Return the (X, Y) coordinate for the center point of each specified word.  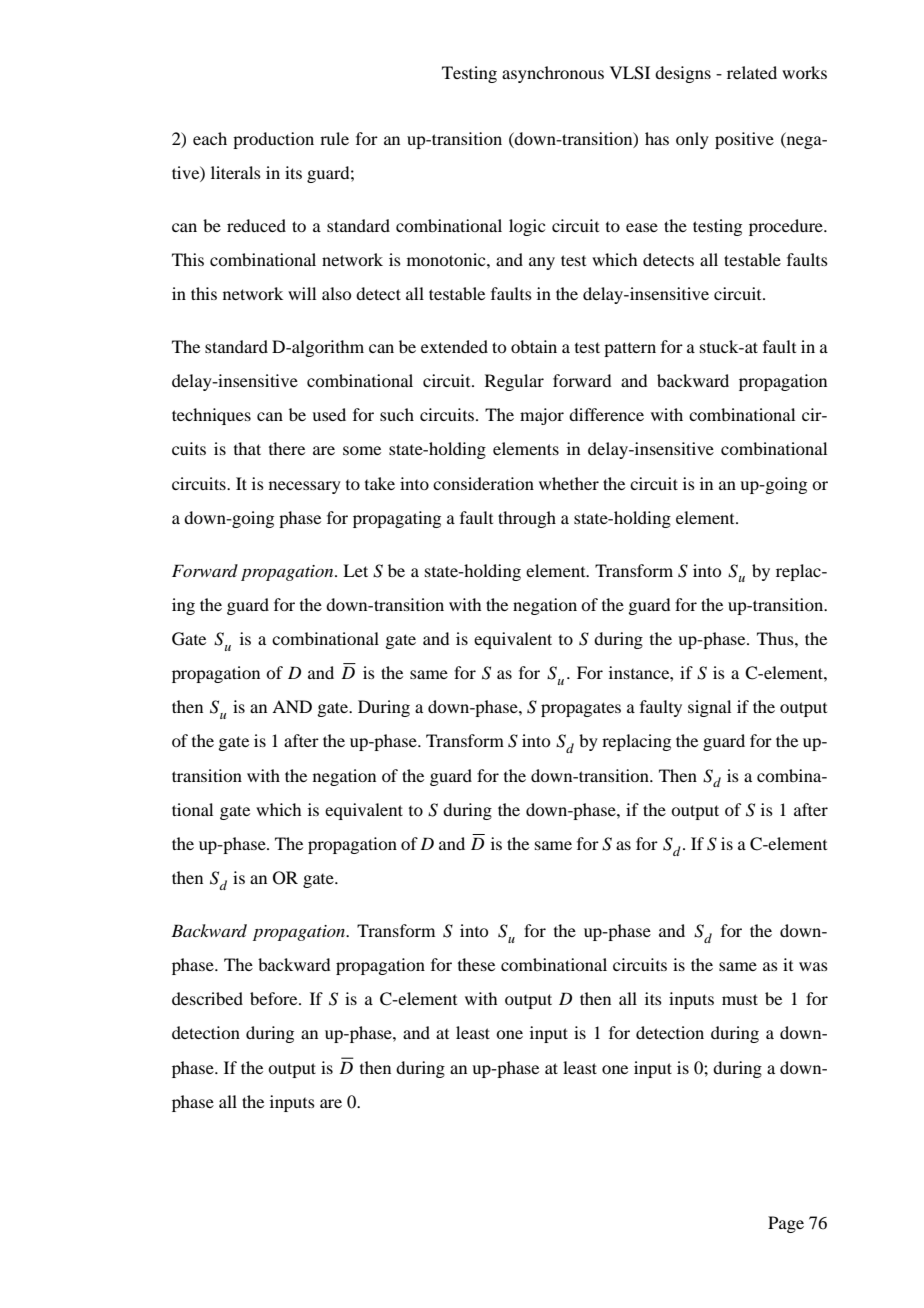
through (527, 519)
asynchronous (553, 74)
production (273, 140)
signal (709, 708)
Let (355, 570)
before (275, 998)
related (752, 72)
